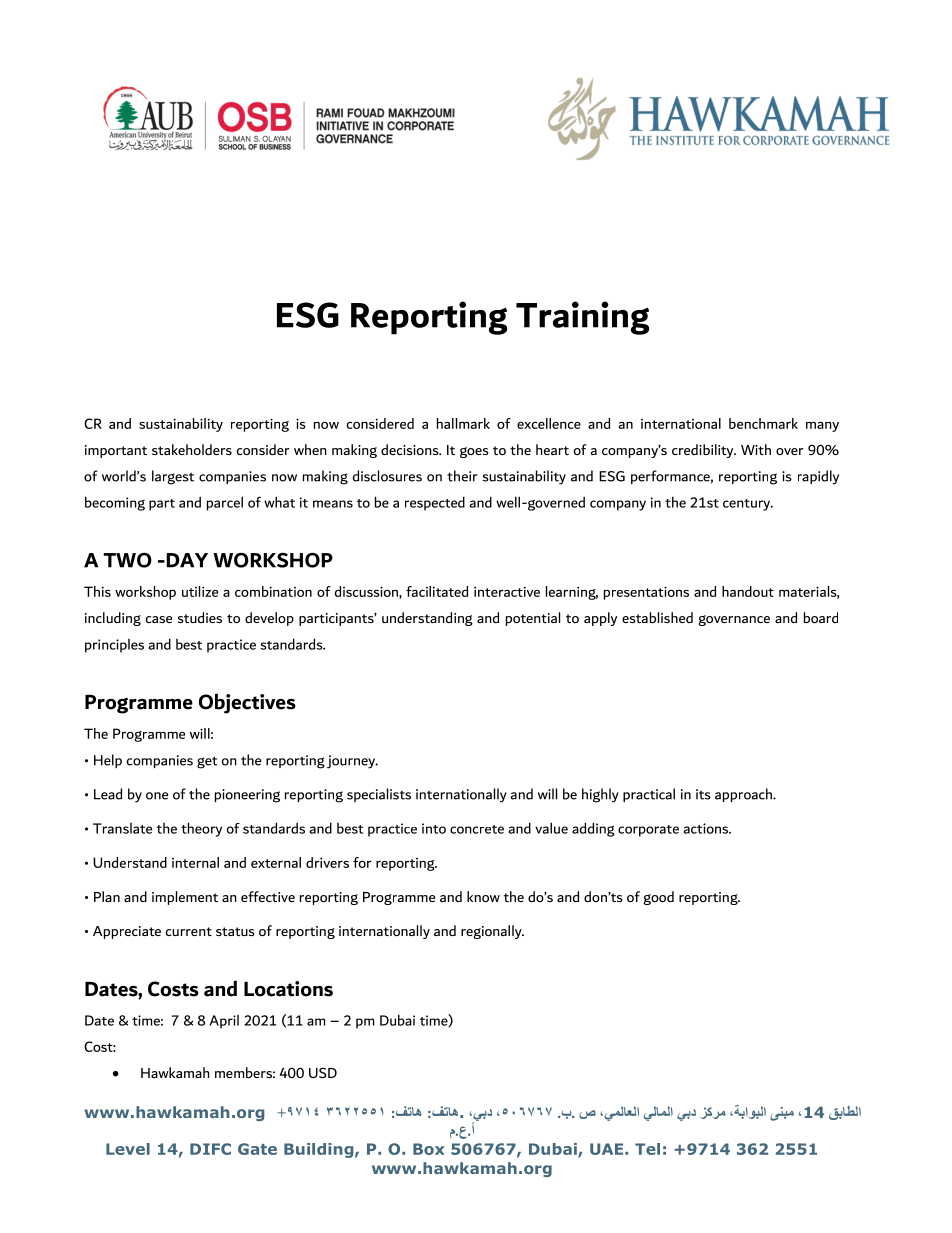  What do you see at coordinates (428, 1149) in the image?
I see `Box` at bounding box center [428, 1149].
